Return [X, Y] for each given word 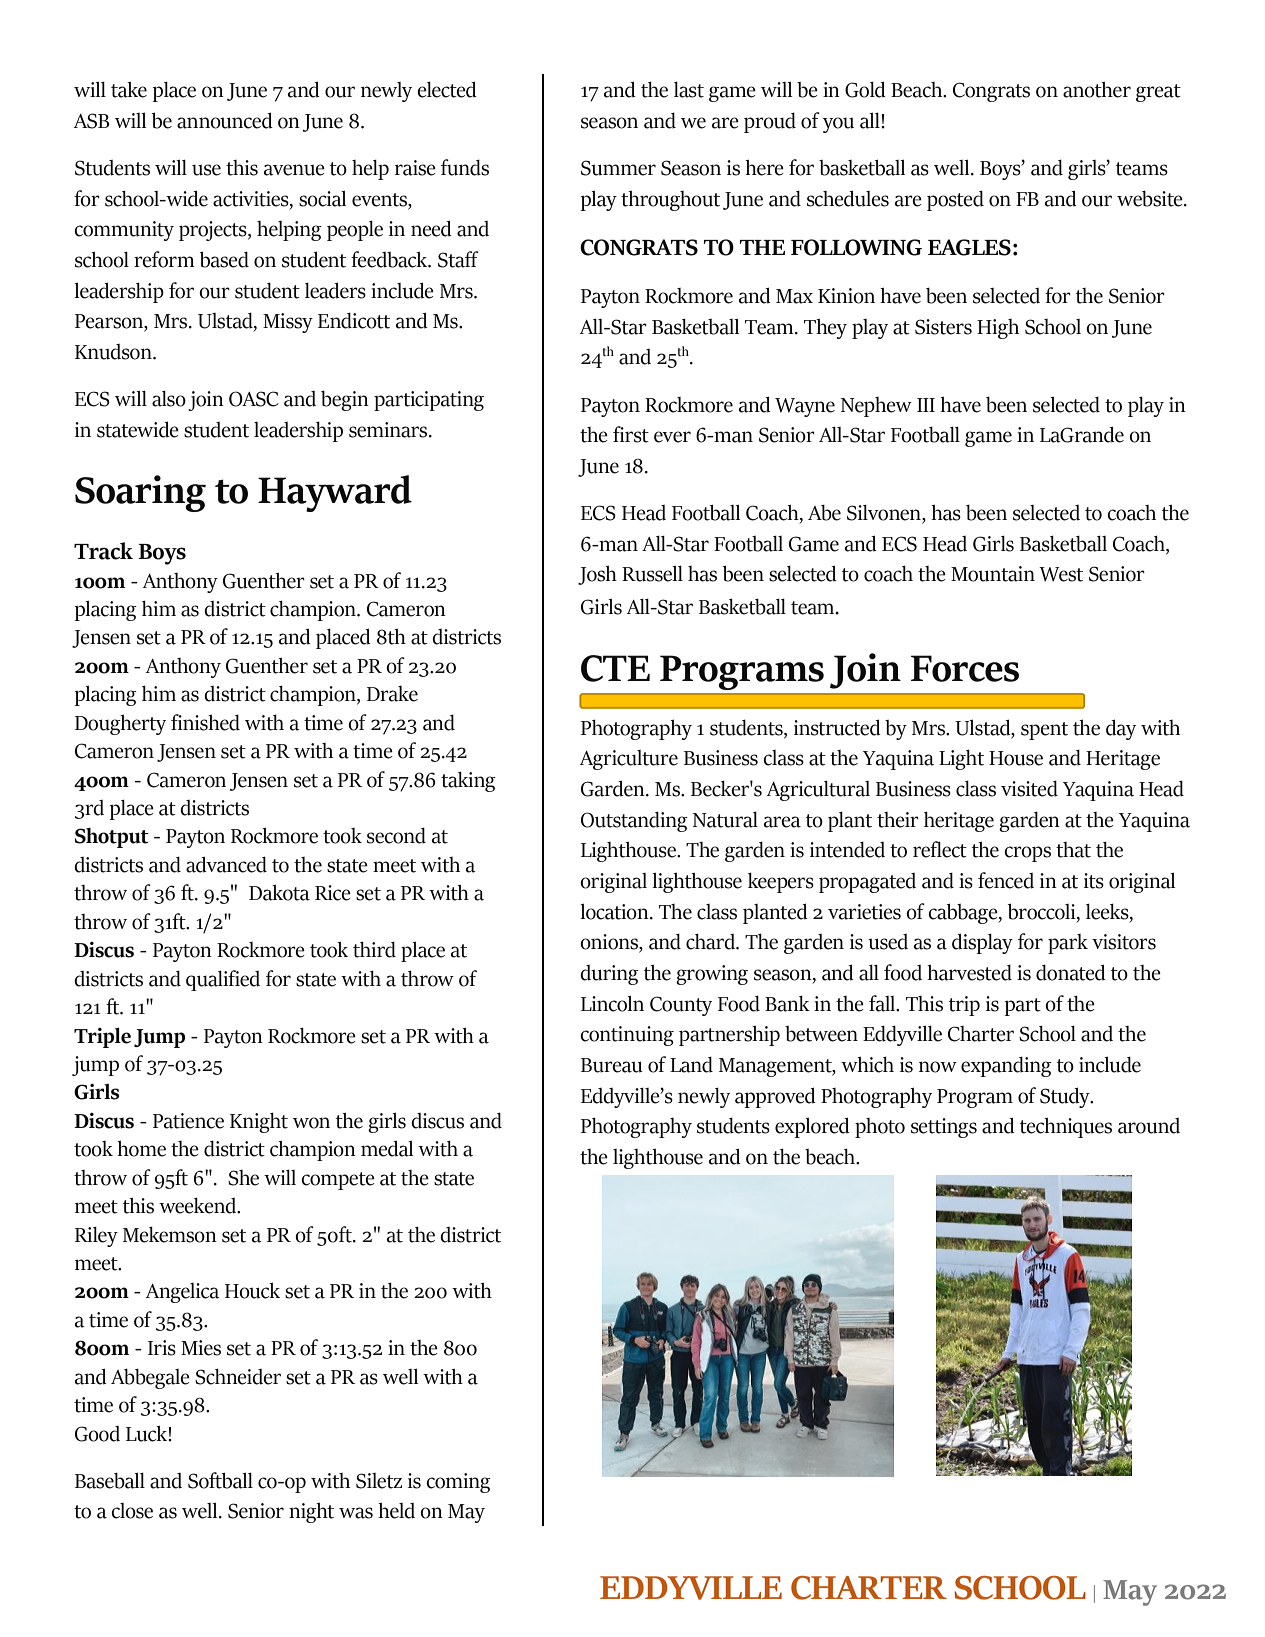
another [1097, 90]
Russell [652, 574]
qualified [223, 980]
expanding [1006, 1067]
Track [103, 551]
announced [225, 120]
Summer [618, 168]
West [1061, 574]
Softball [220, 1480]
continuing [627, 1036]
